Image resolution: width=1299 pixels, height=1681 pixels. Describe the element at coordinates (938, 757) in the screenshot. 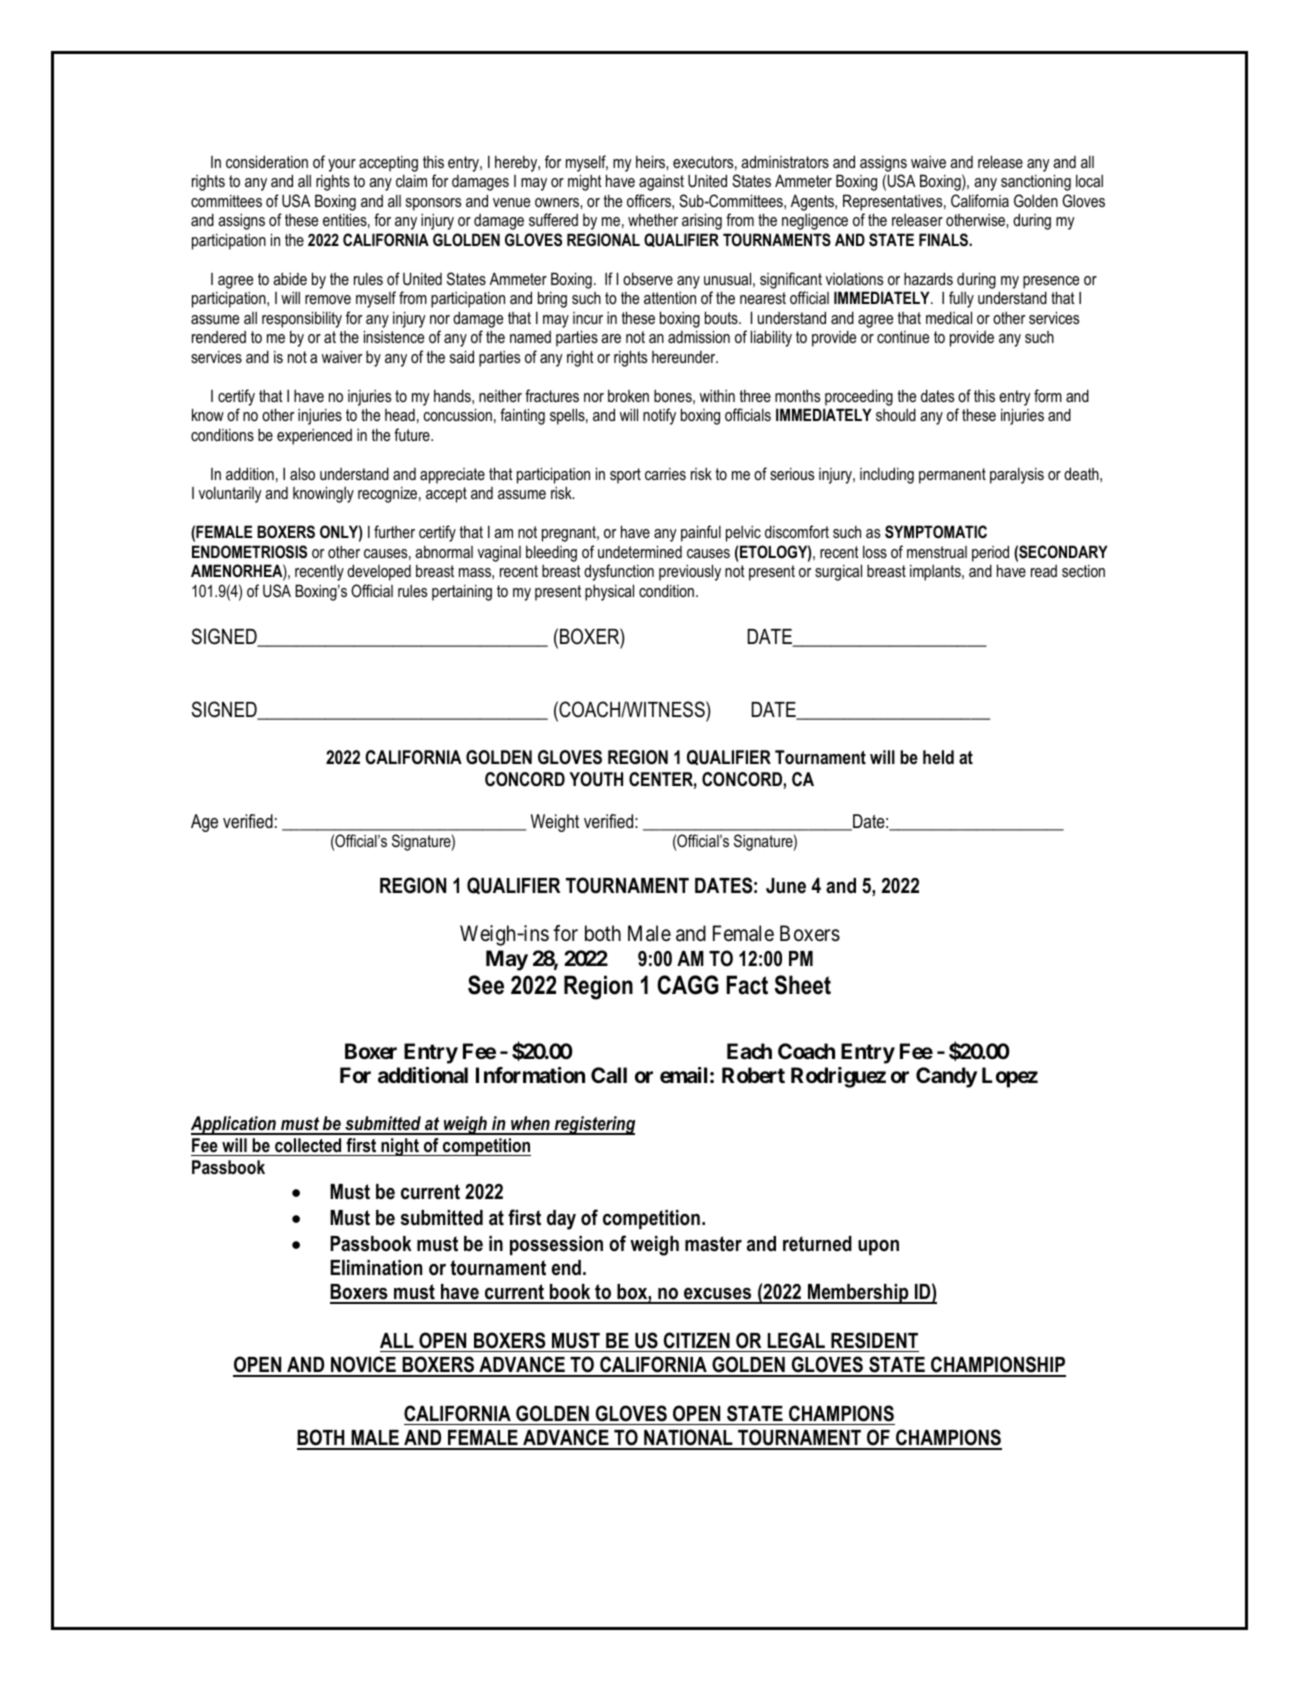

I see `held` at that location.
